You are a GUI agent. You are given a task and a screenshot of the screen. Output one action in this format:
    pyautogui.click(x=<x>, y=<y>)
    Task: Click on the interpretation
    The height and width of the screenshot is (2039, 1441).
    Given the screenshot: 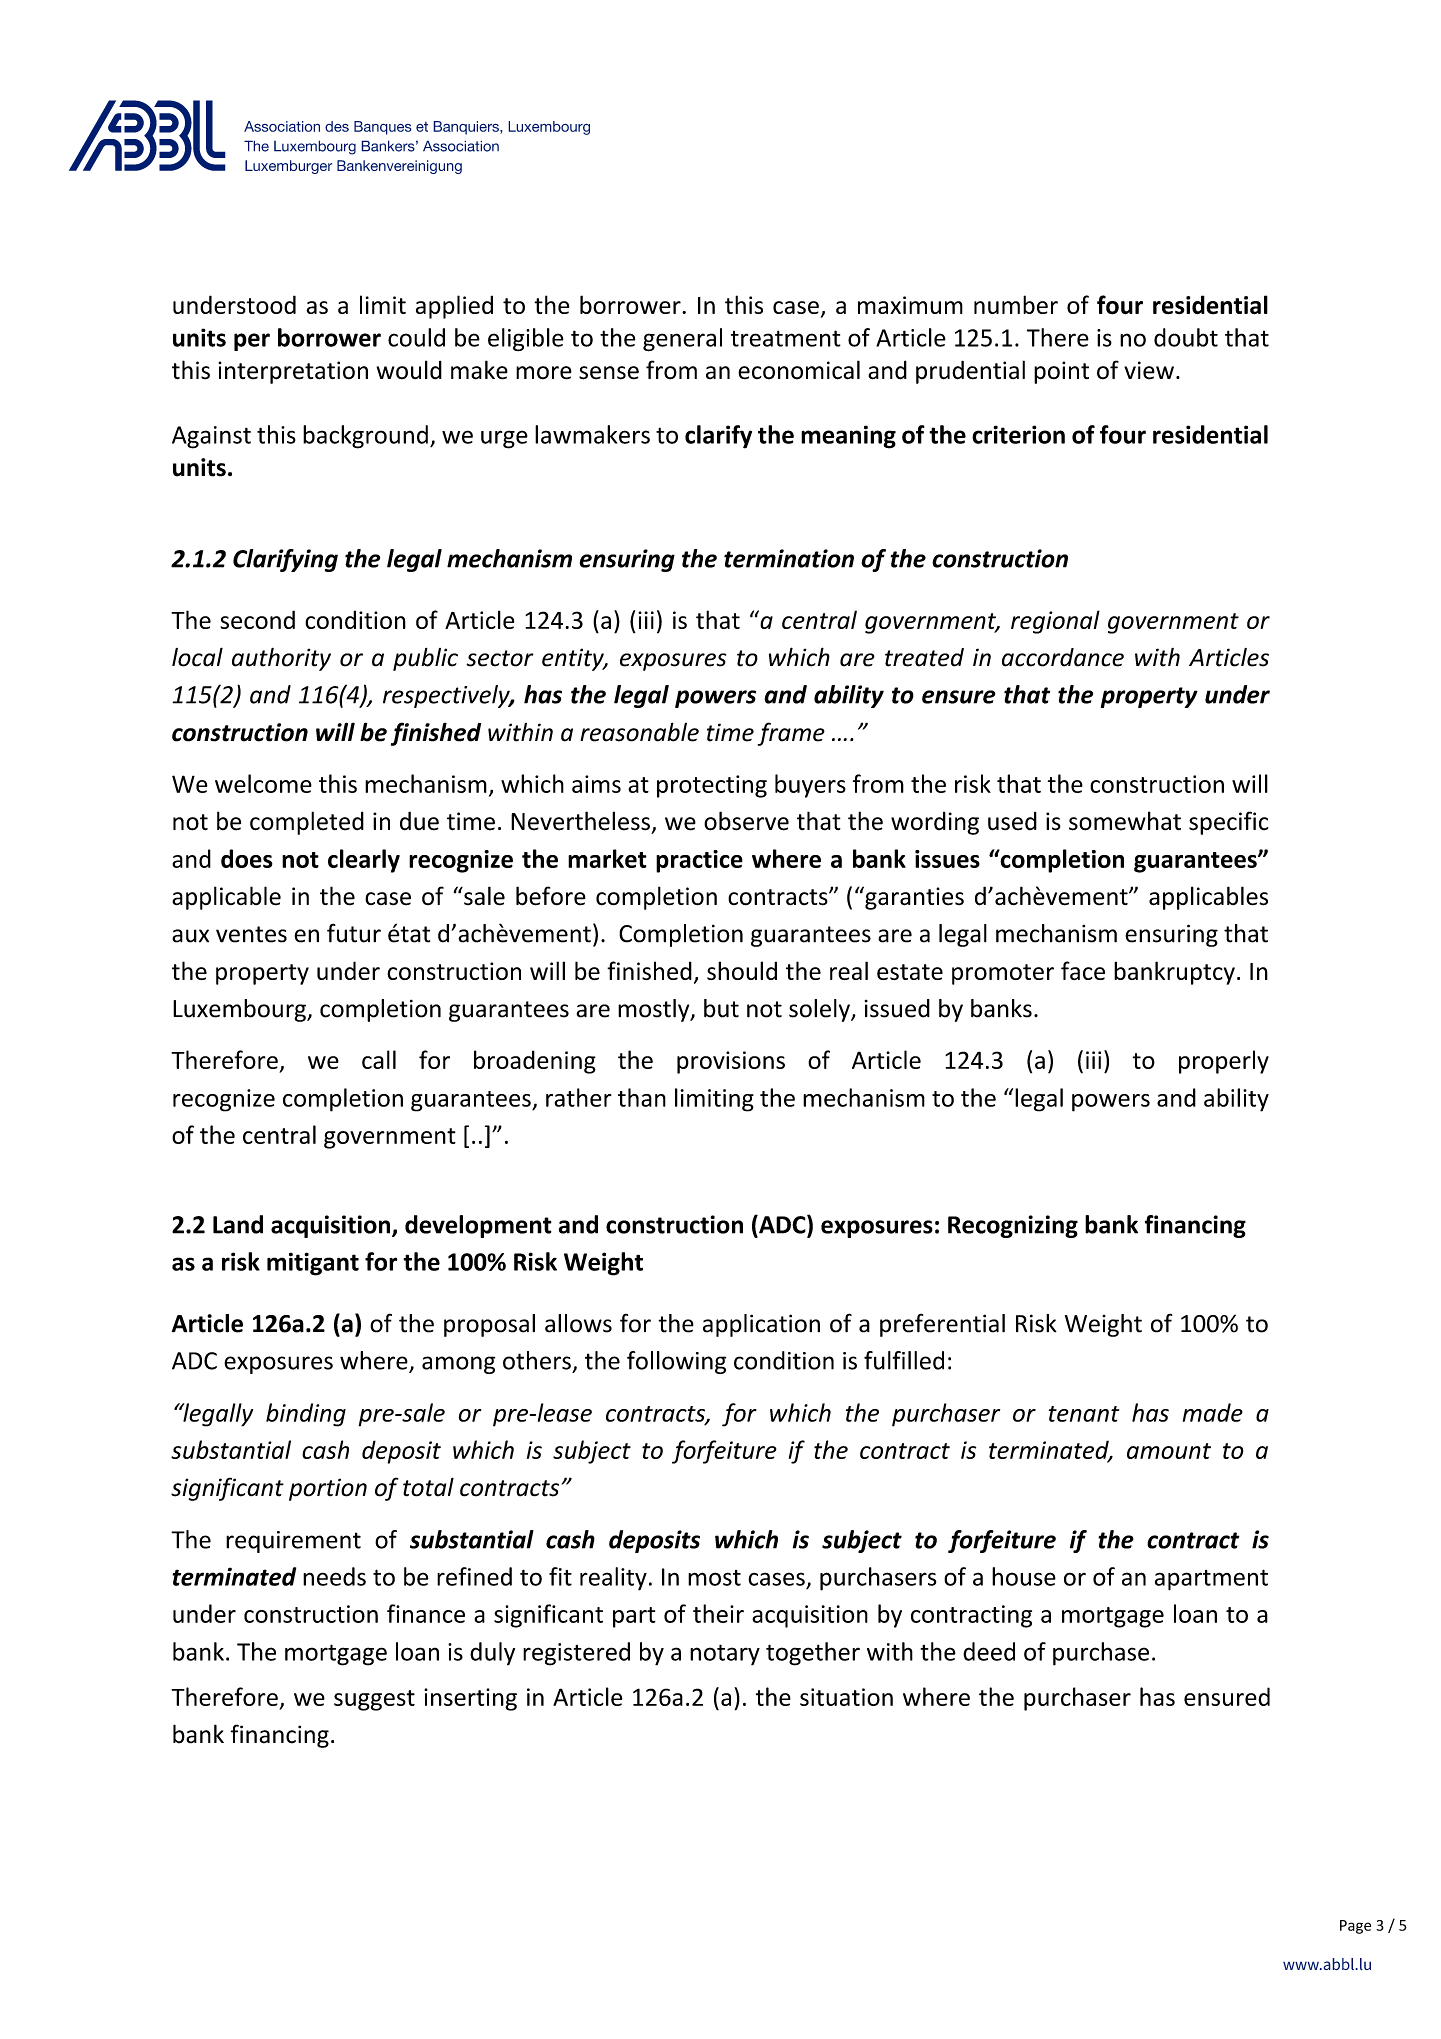 What is the action you would take?
    pyautogui.click(x=293, y=372)
